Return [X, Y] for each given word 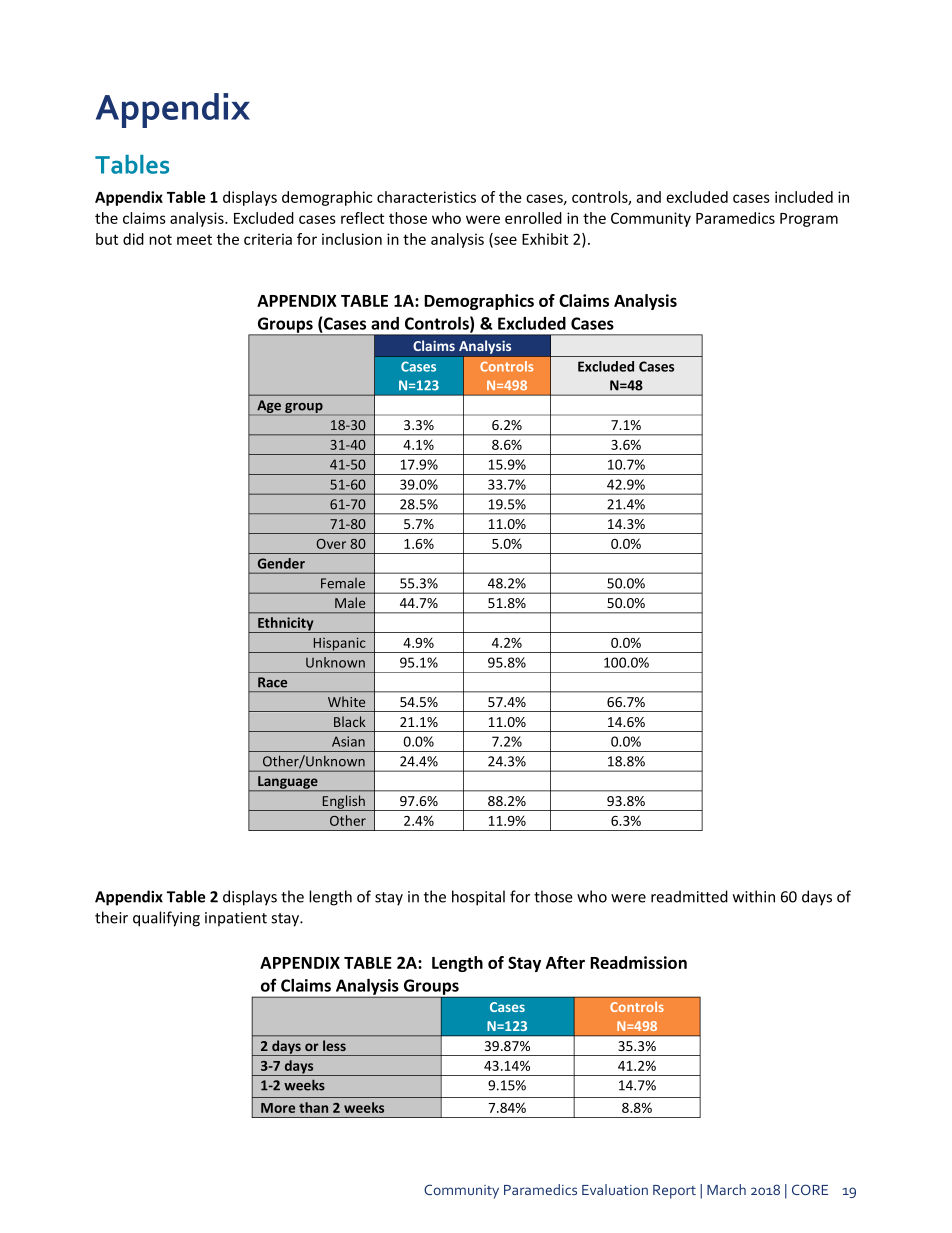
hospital [478, 898]
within [754, 896]
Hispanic [340, 645]
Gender [281, 563]
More [278, 1108]
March [726, 1189]
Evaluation [615, 1189]
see [504, 241]
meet [194, 240]
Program [809, 220]
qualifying [166, 919]
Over [331, 544]
